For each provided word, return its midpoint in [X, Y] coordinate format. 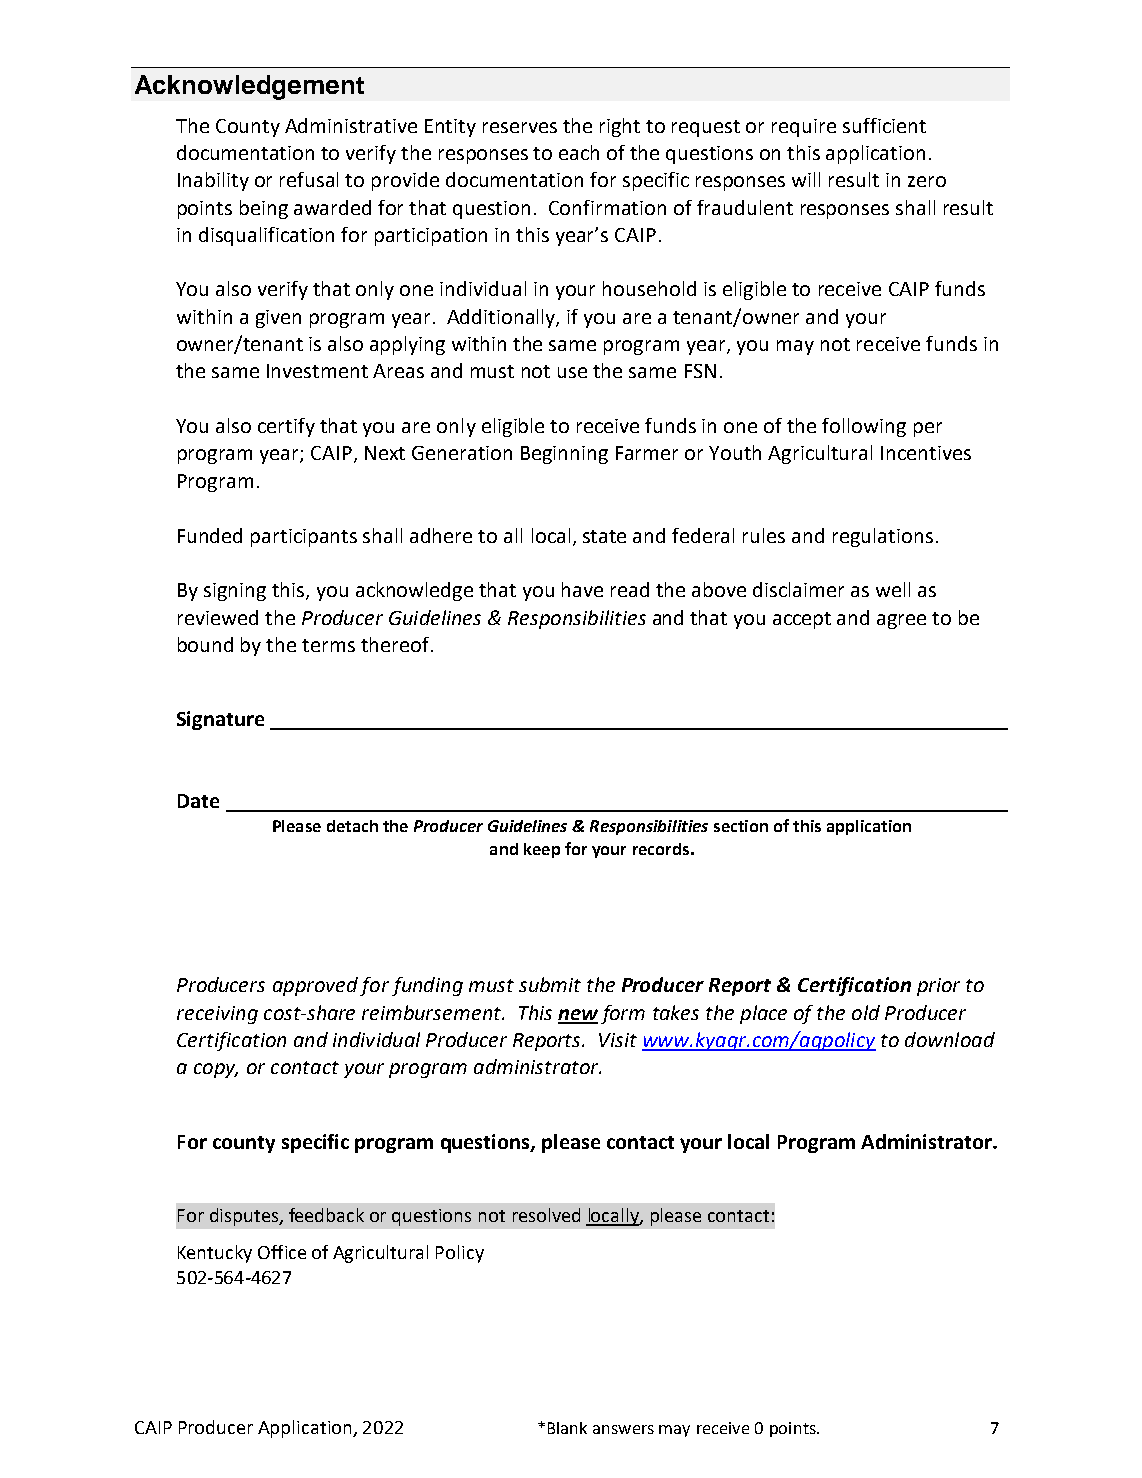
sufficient [884, 125]
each [579, 152]
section [741, 826]
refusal [309, 179]
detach [352, 826]
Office [282, 1252]
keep [542, 850]
